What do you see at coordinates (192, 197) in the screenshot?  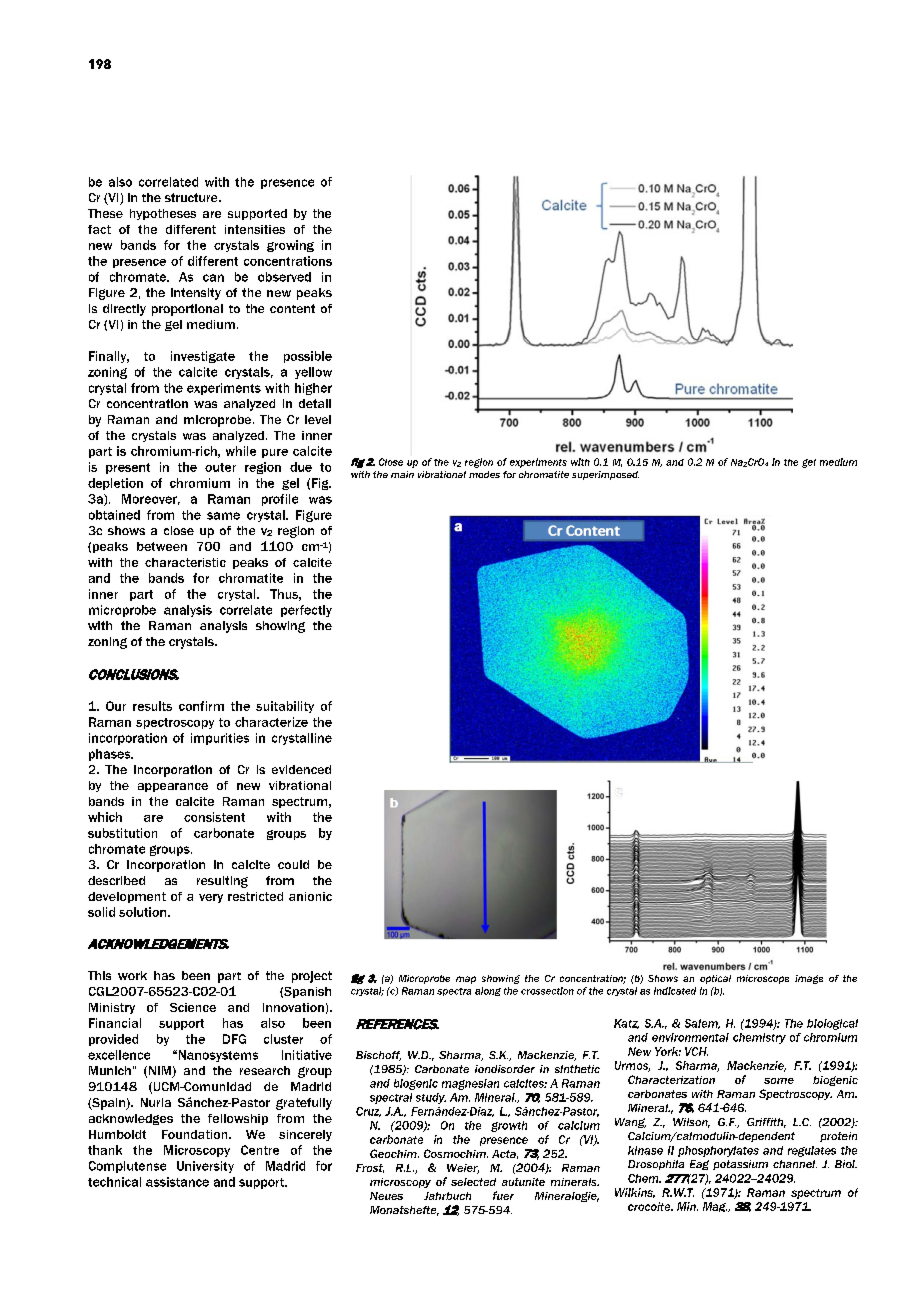 I see `structure` at bounding box center [192, 197].
